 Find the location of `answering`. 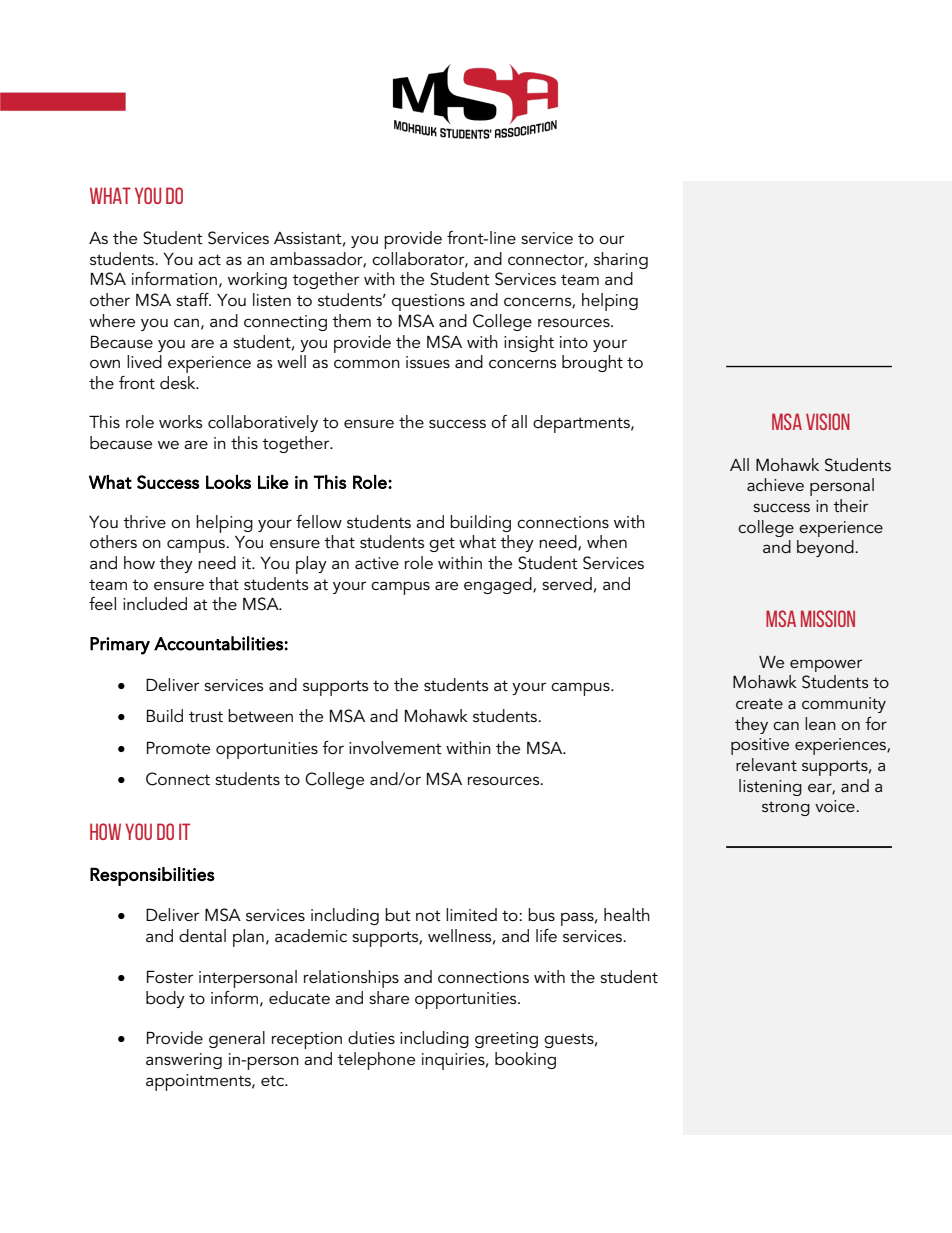

answering is located at coordinates (184, 1061).
